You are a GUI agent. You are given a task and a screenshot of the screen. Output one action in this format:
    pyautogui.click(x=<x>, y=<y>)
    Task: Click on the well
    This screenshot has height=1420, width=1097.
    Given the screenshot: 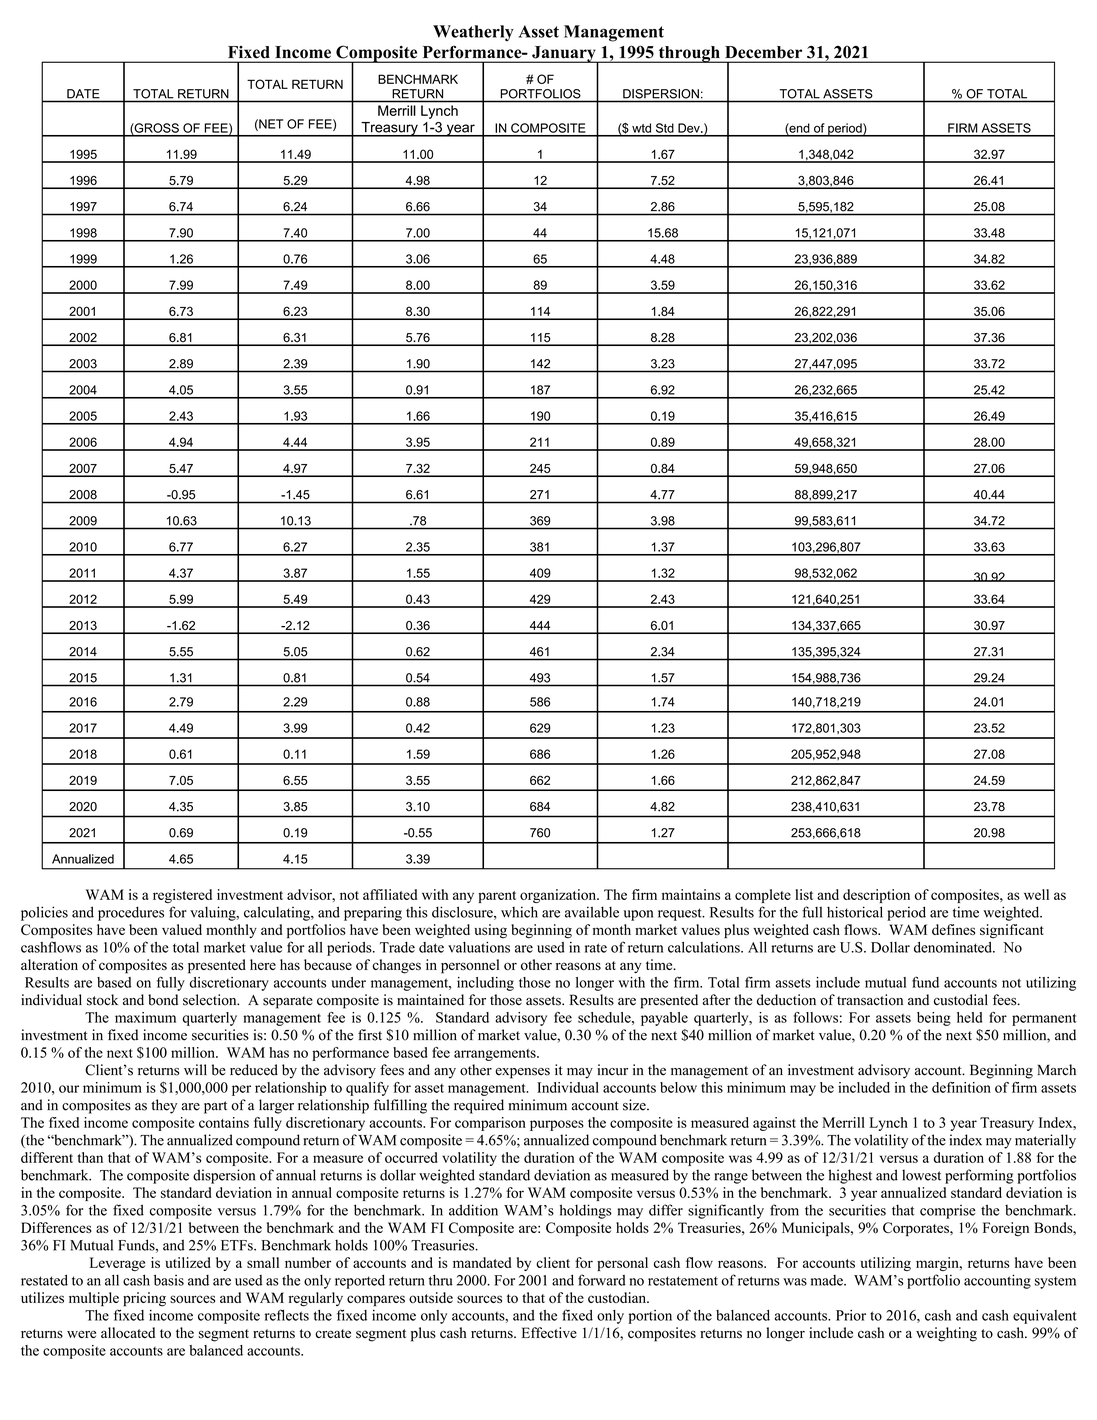 What is the action you would take?
    pyautogui.click(x=1036, y=894)
